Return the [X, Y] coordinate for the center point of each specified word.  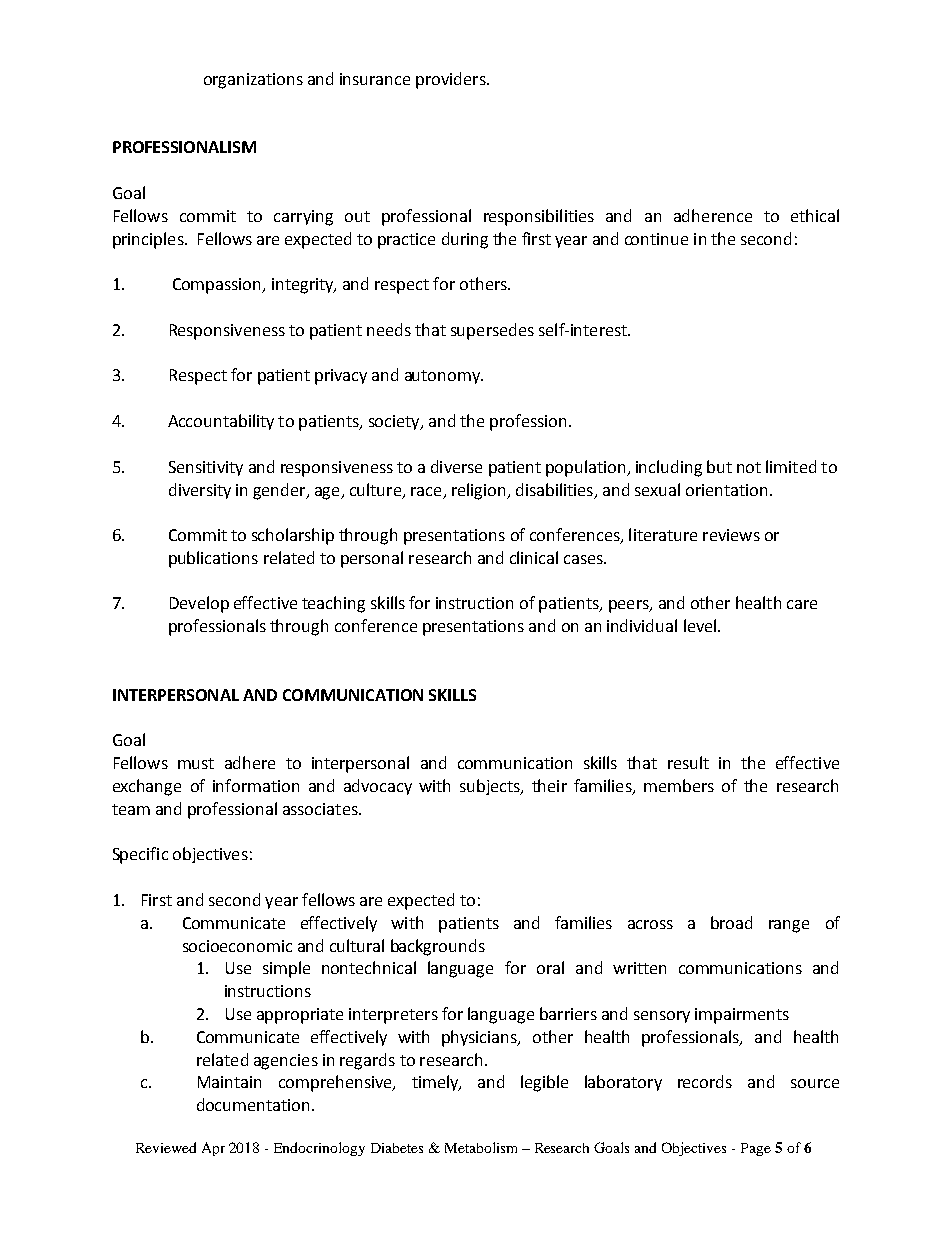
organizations [253, 81]
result [688, 762]
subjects [491, 787]
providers [452, 80]
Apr [213, 1149]
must [196, 763]
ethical [815, 215]
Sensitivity [206, 468]
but [719, 466]
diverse [456, 466]
